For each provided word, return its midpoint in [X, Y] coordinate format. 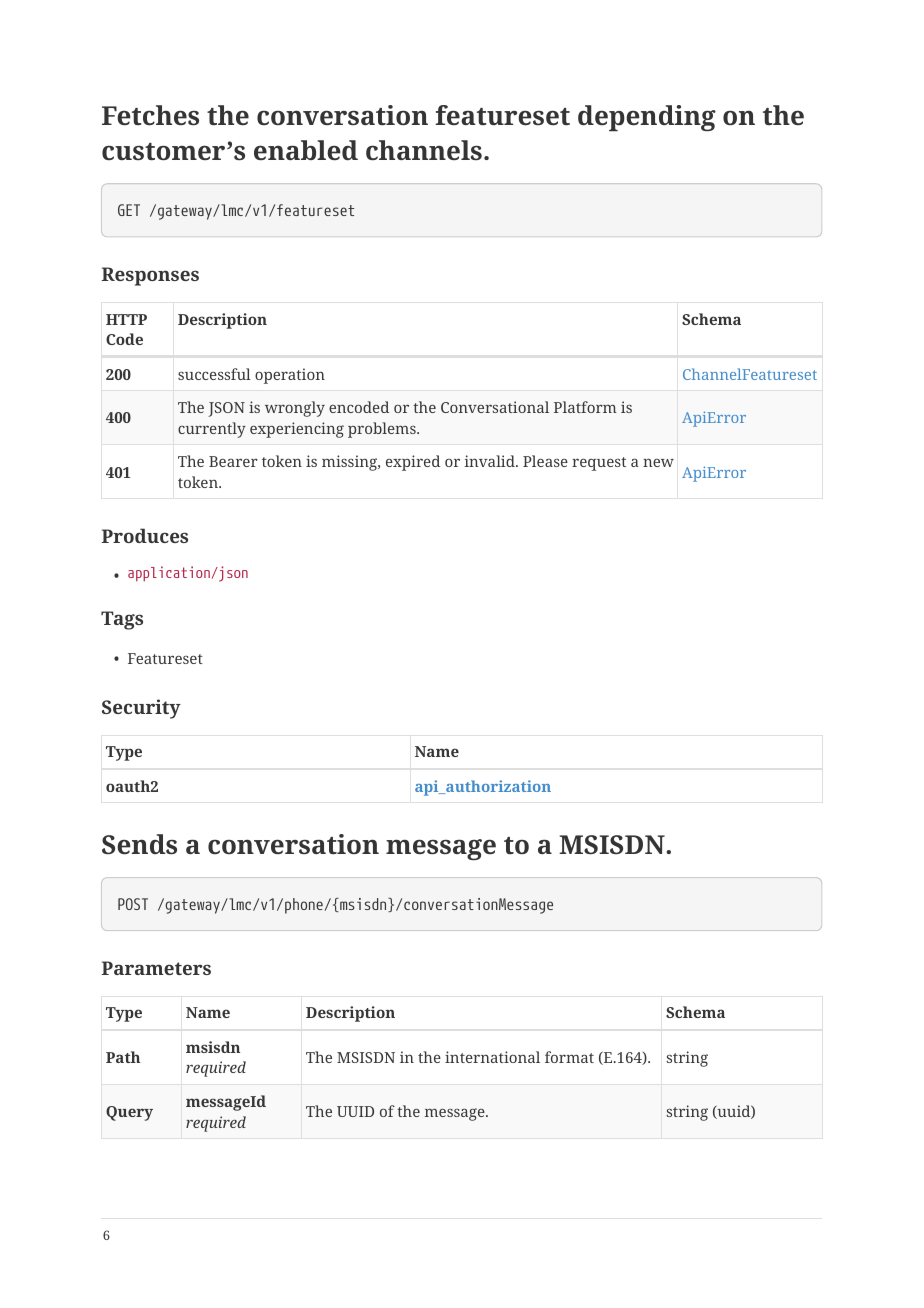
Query [129, 1113]
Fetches [150, 115]
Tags [122, 620]
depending [647, 118]
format [569, 1057]
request [599, 464]
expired [413, 463]
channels [424, 150]
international [492, 1057]
